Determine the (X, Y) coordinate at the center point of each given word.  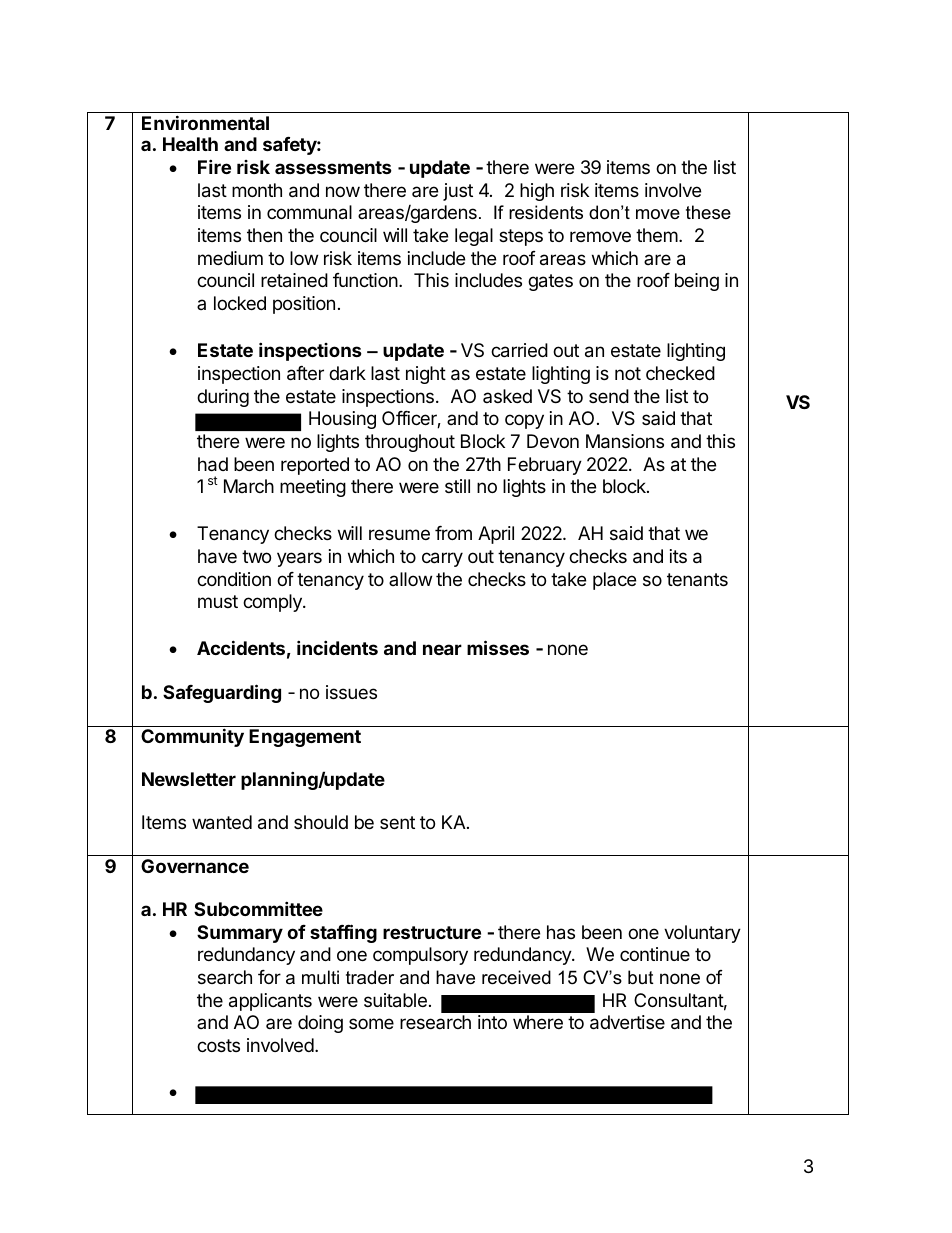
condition (234, 579)
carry (442, 559)
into (492, 1022)
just (458, 192)
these (708, 212)
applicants (270, 1002)
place (614, 581)
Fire (214, 166)
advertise (627, 1022)
